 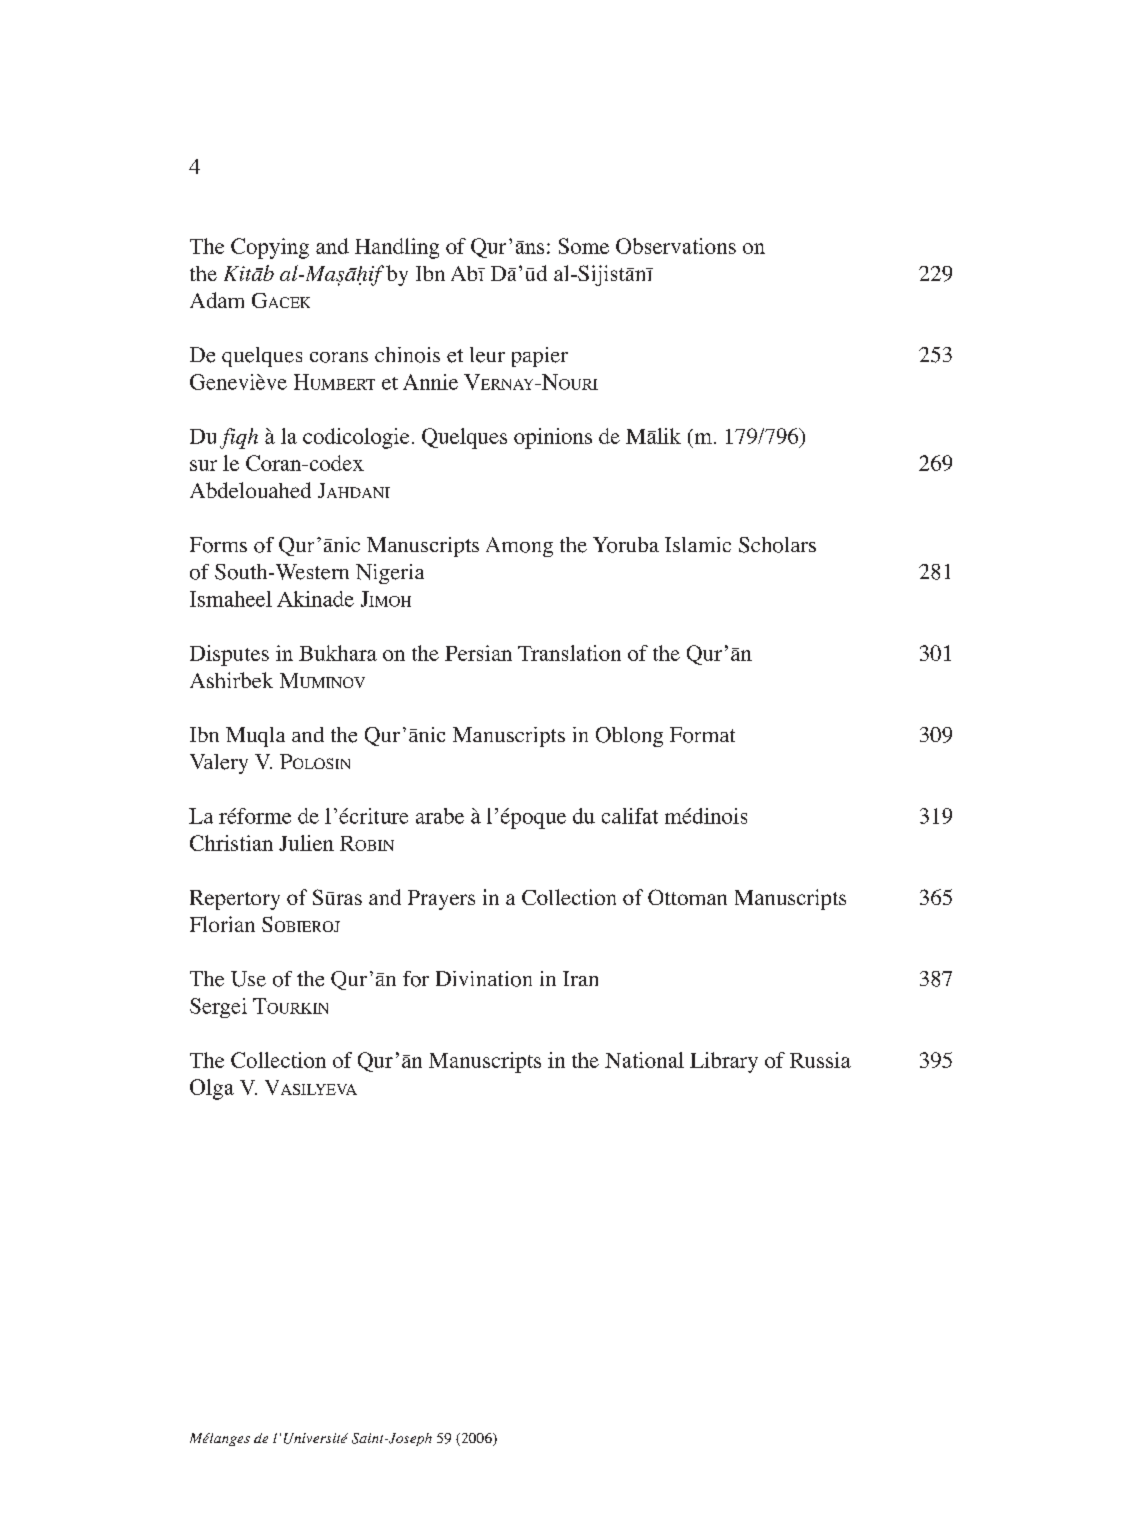 What do you see at coordinates (229, 655) in the image?
I see `Disputes` at bounding box center [229, 655].
